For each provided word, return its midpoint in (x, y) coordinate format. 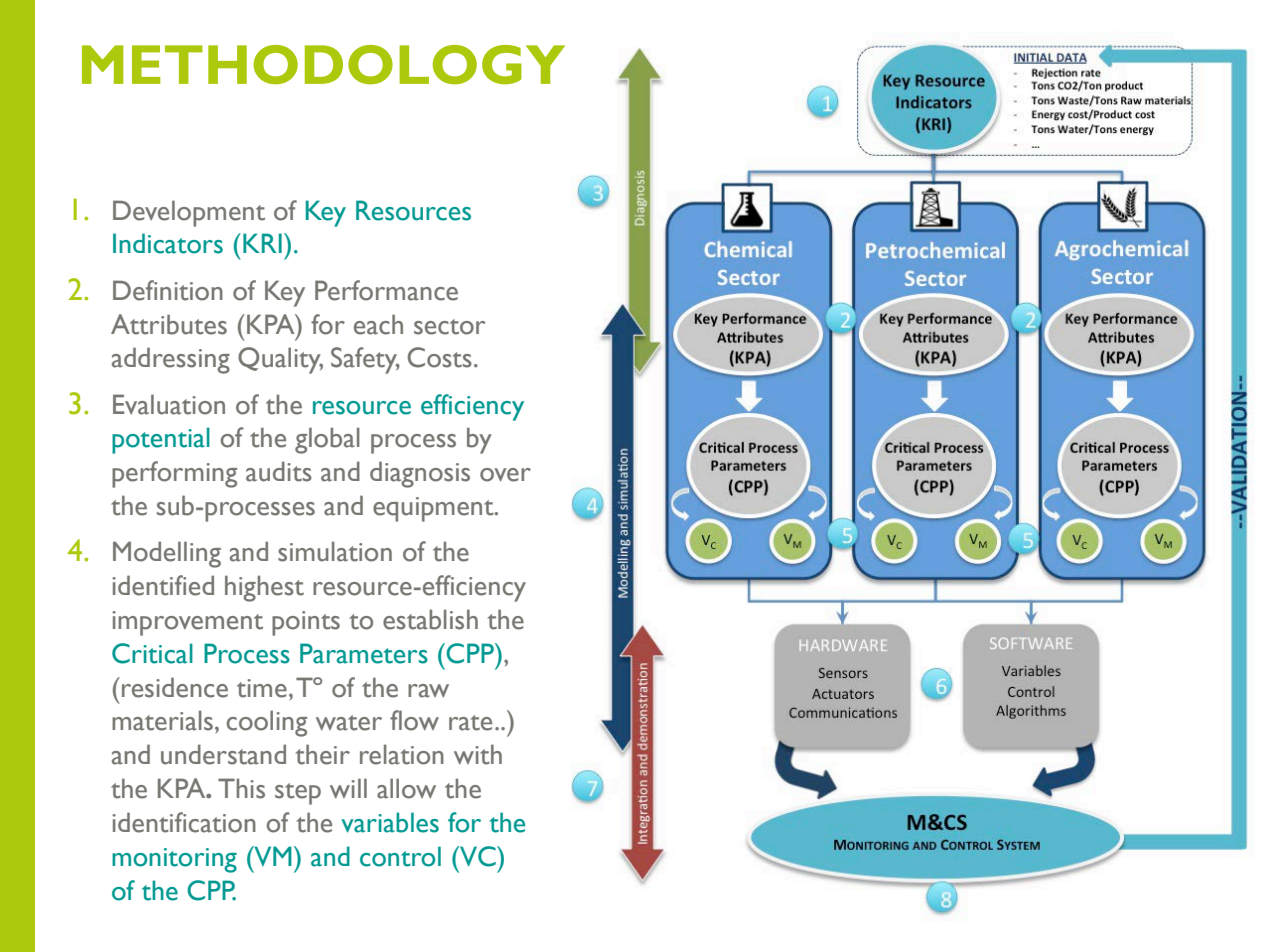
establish (430, 619)
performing (174, 474)
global (327, 440)
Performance (386, 290)
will (348, 788)
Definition (168, 290)
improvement (187, 623)
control (400, 856)
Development (189, 213)
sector (450, 327)
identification (184, 822)
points (306, 623)
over (505, 475)
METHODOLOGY (323, 65)
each (378, 324)
